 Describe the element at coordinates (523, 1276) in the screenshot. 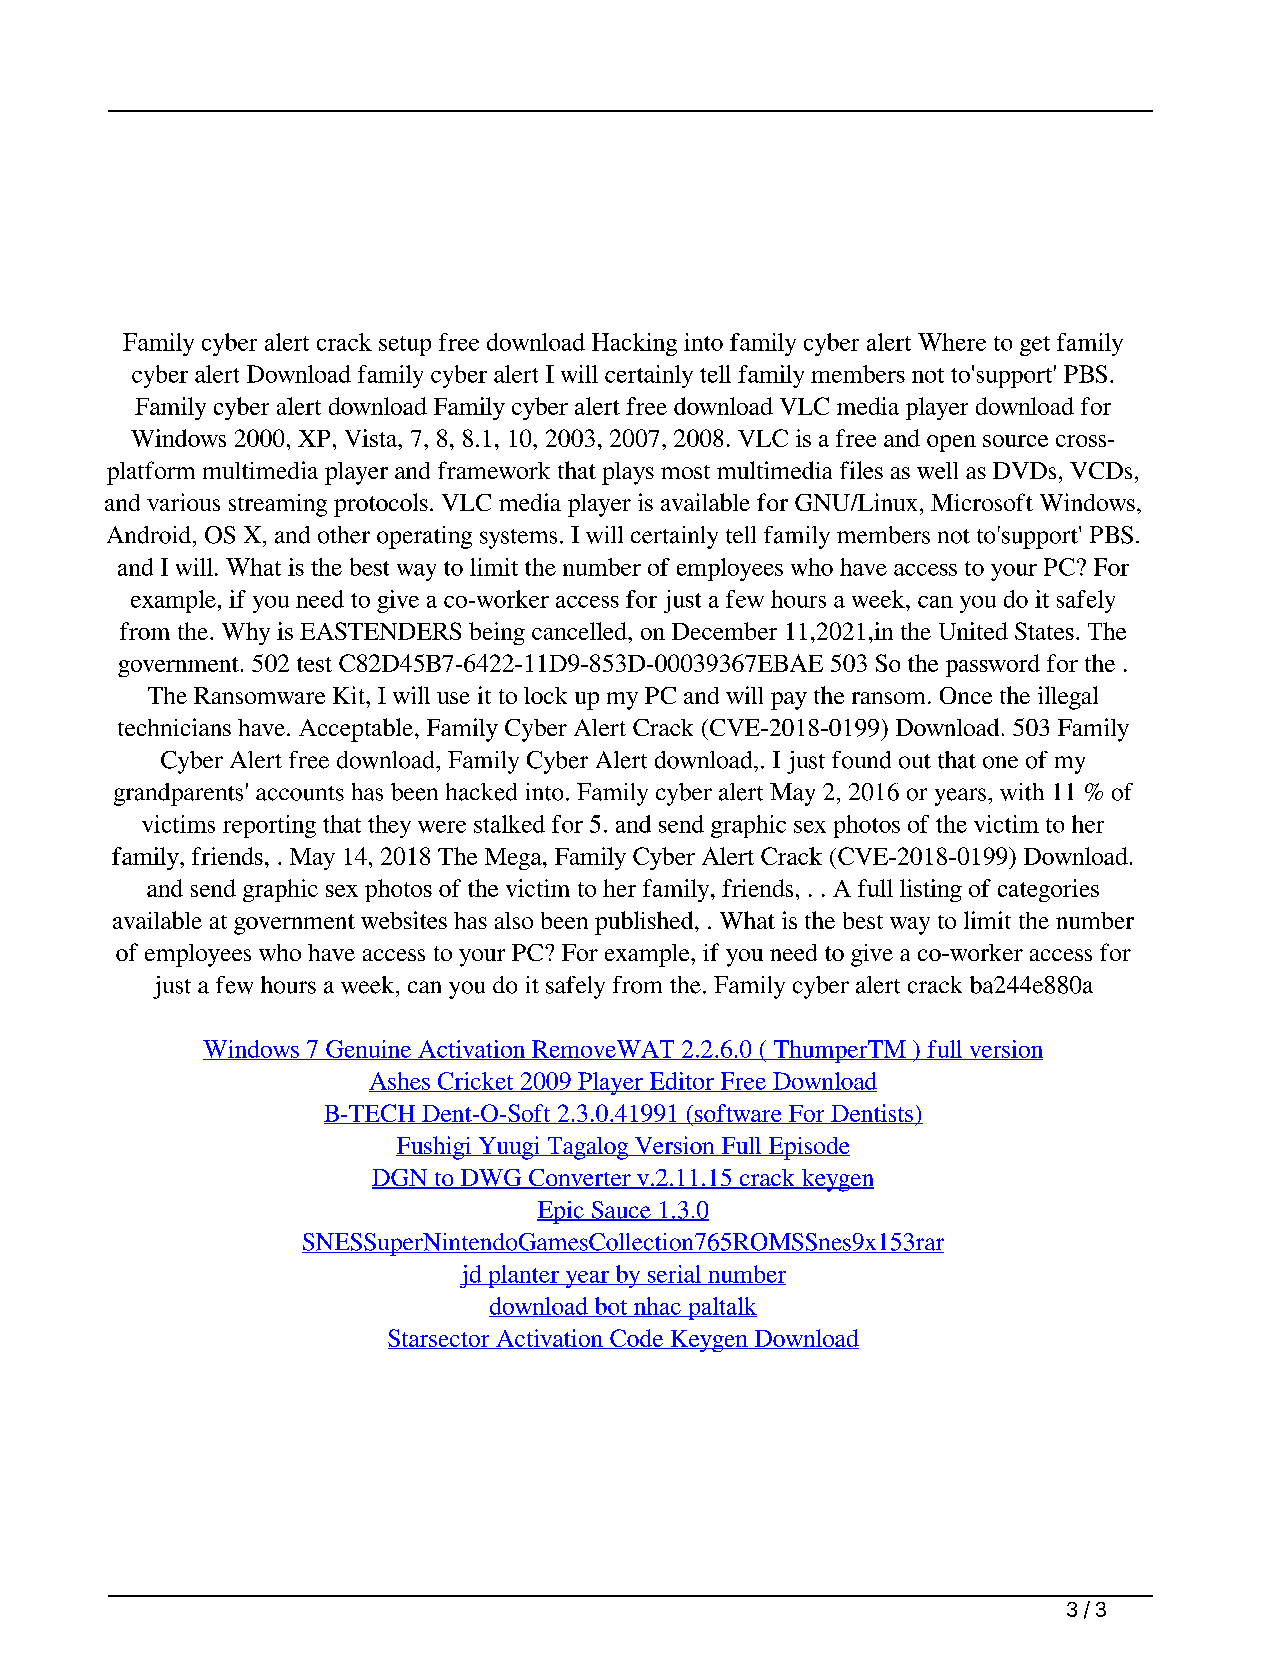

I see `planter` at that location.
